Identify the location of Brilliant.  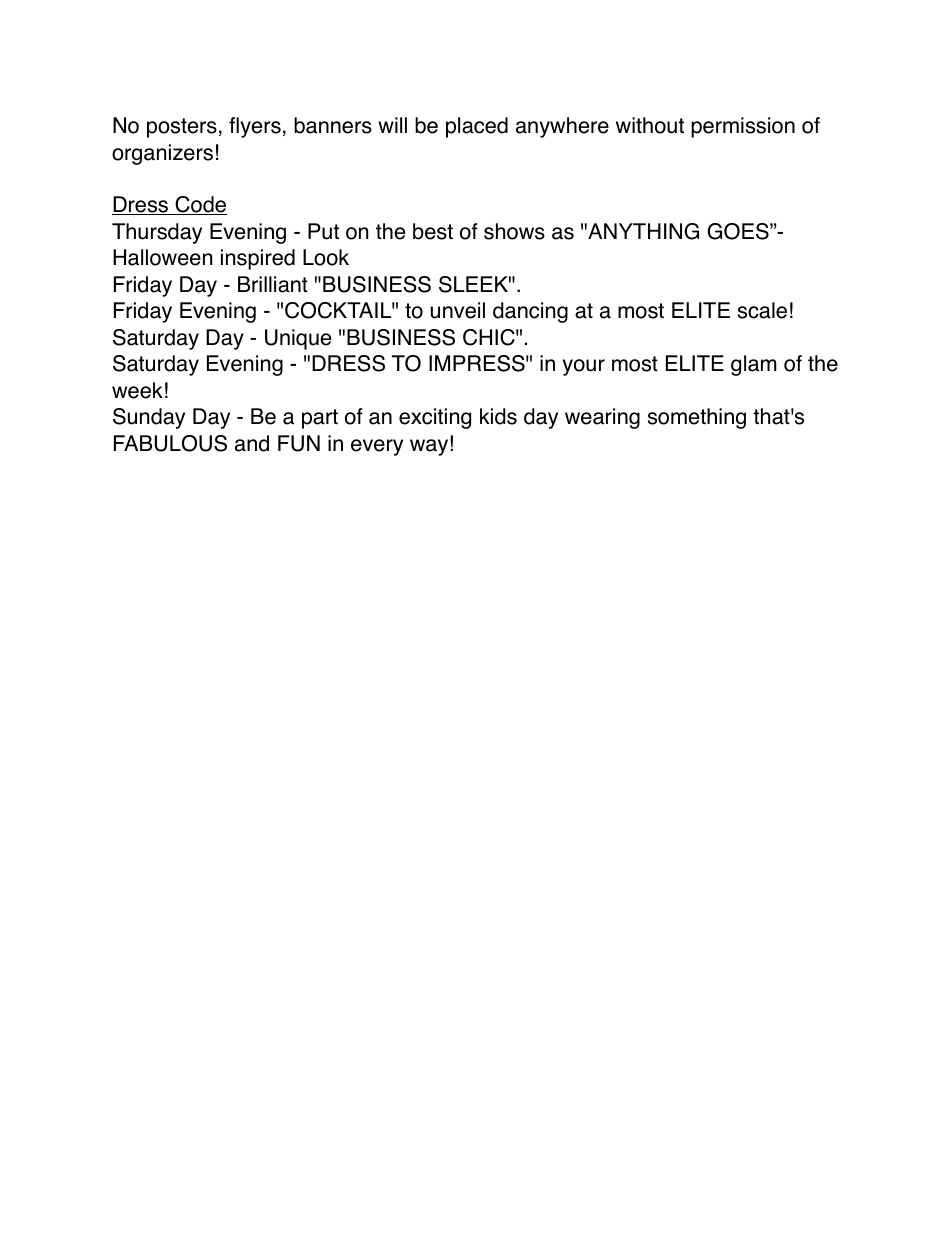
(273, 284).
